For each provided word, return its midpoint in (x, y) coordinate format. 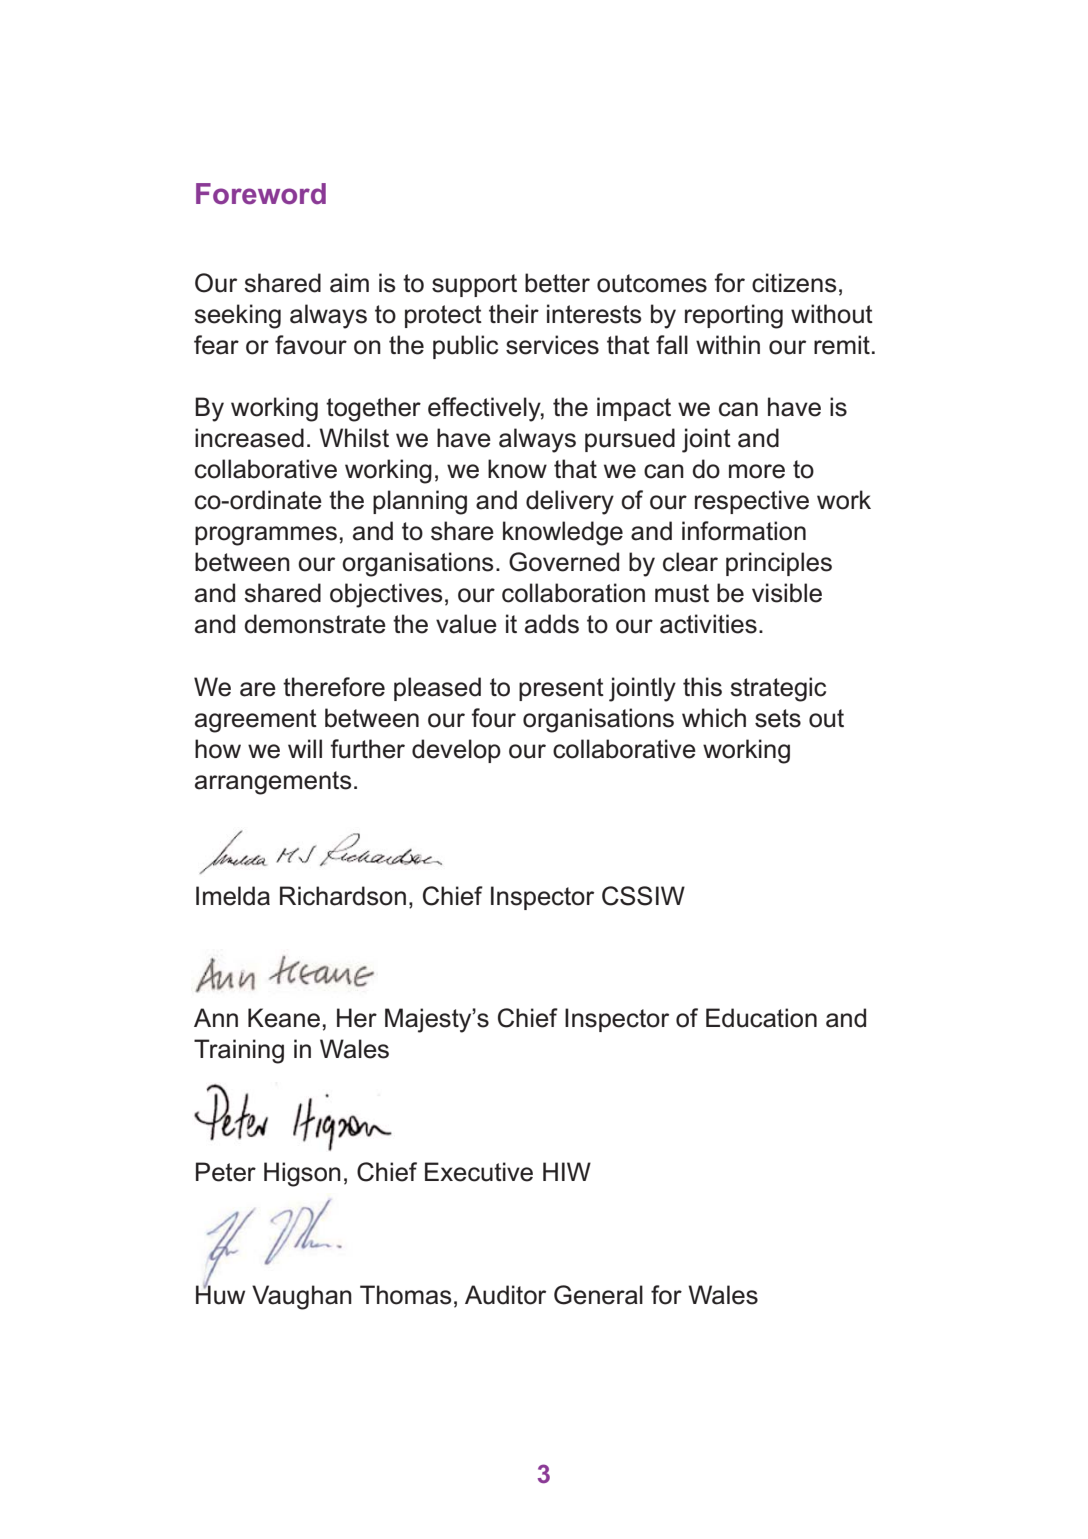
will (305, 748)
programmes (266, 536)
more (757, 471)
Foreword (261, 194)
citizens (794, 283)
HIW (567, 1171)
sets (778, 718)
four (493, 718)
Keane (284, 1018)
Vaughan (302, 1297)
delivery (570, 502)
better (557, 283)
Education (761, 1018)
